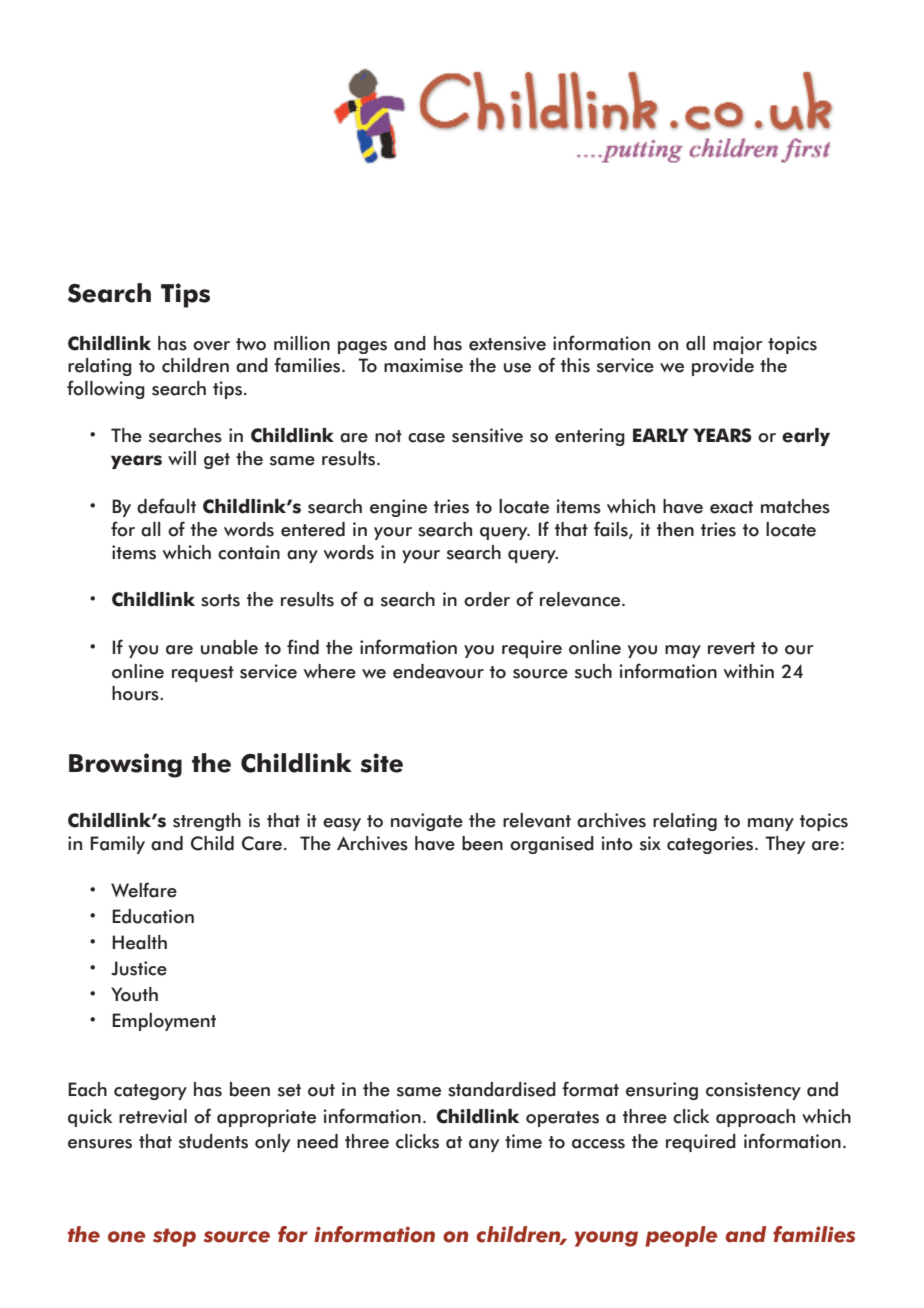  Describe the element at coordinates (753, 1091) in the image. I see `consistency` at that location.
